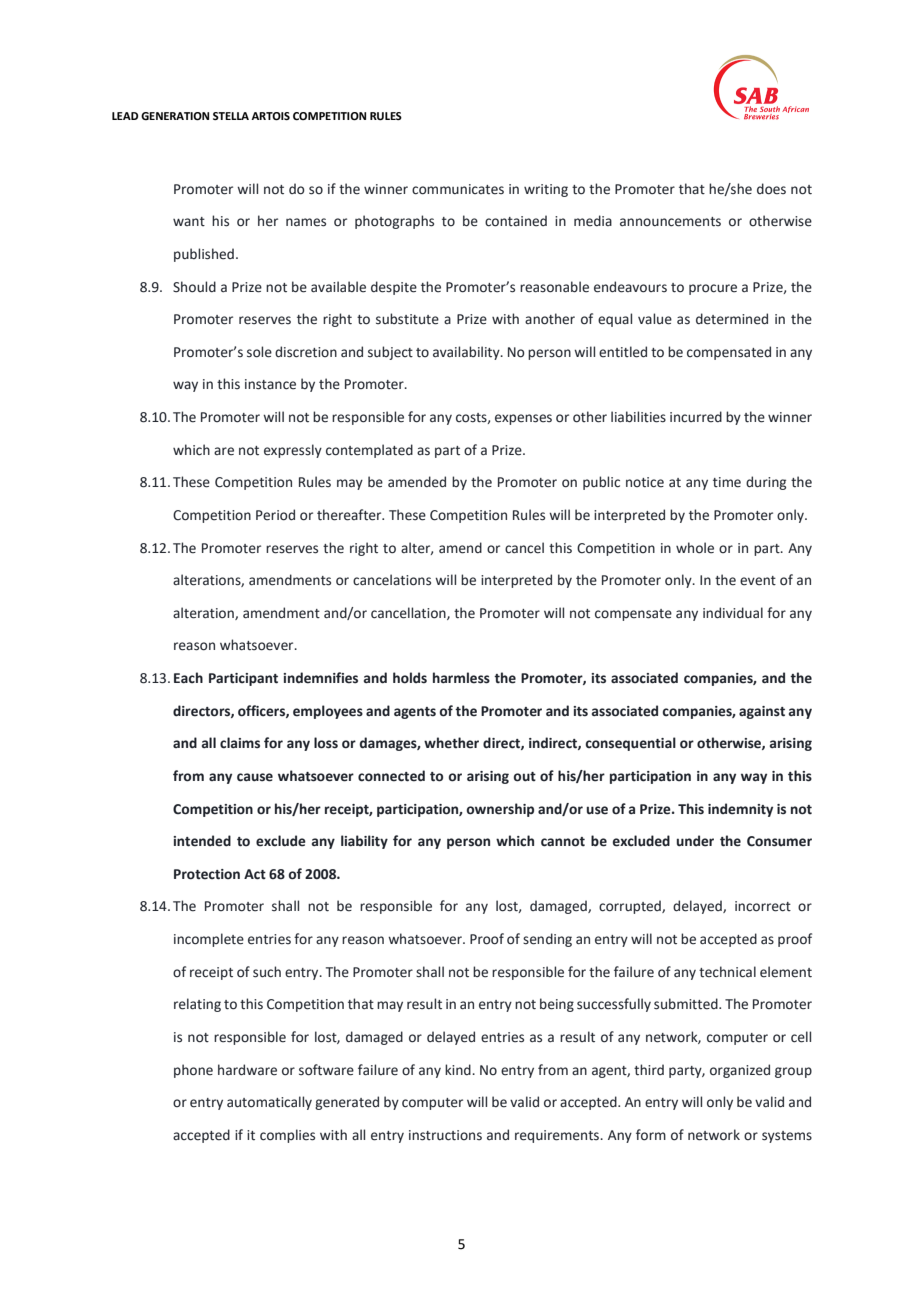 The width and height of the screenshot is (924, 1308). I want to click on individual, so click(733, 613).
